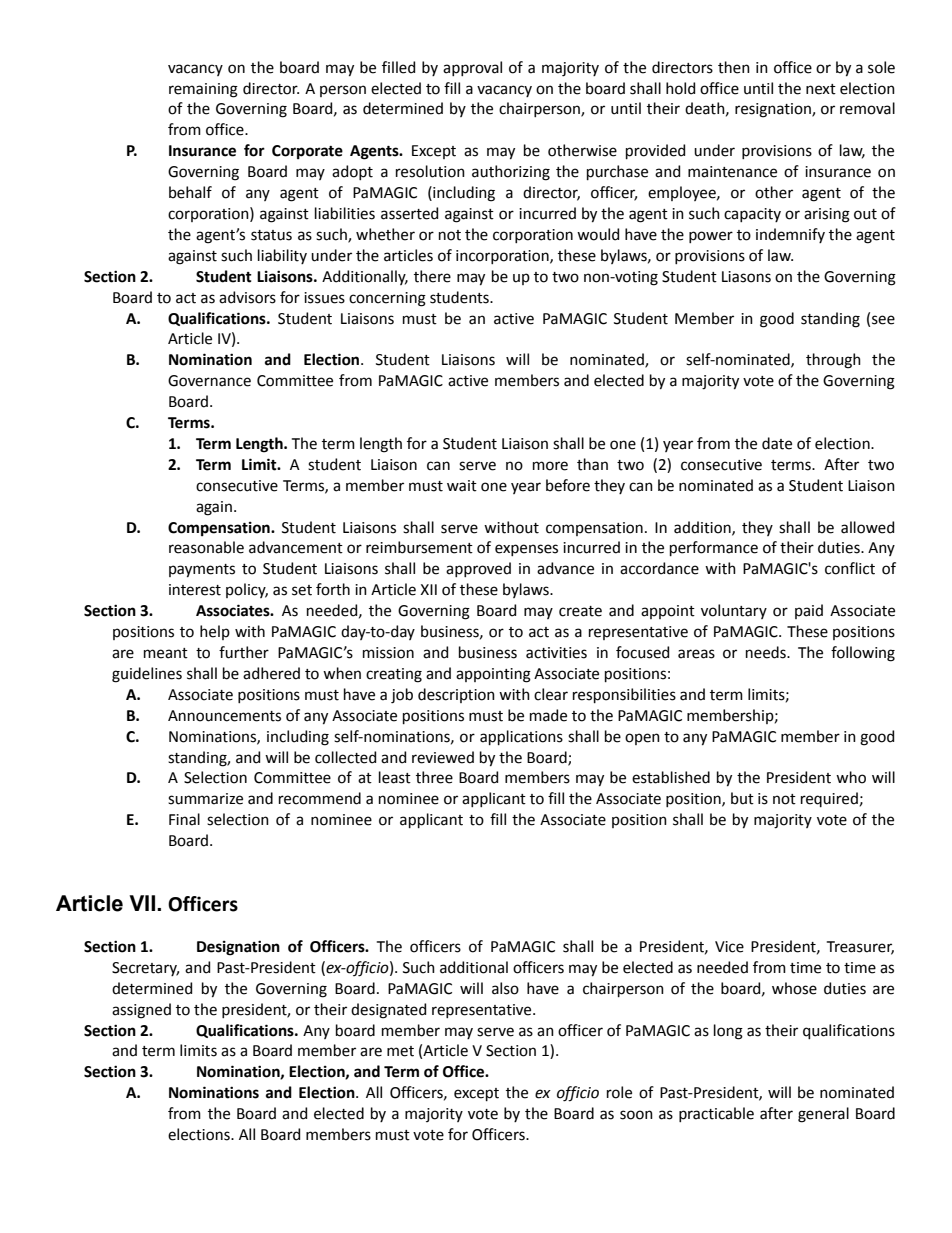  What do you see at coordinates (478, 569) in the image?
I see `approved` at bounding box center [478, 569].
